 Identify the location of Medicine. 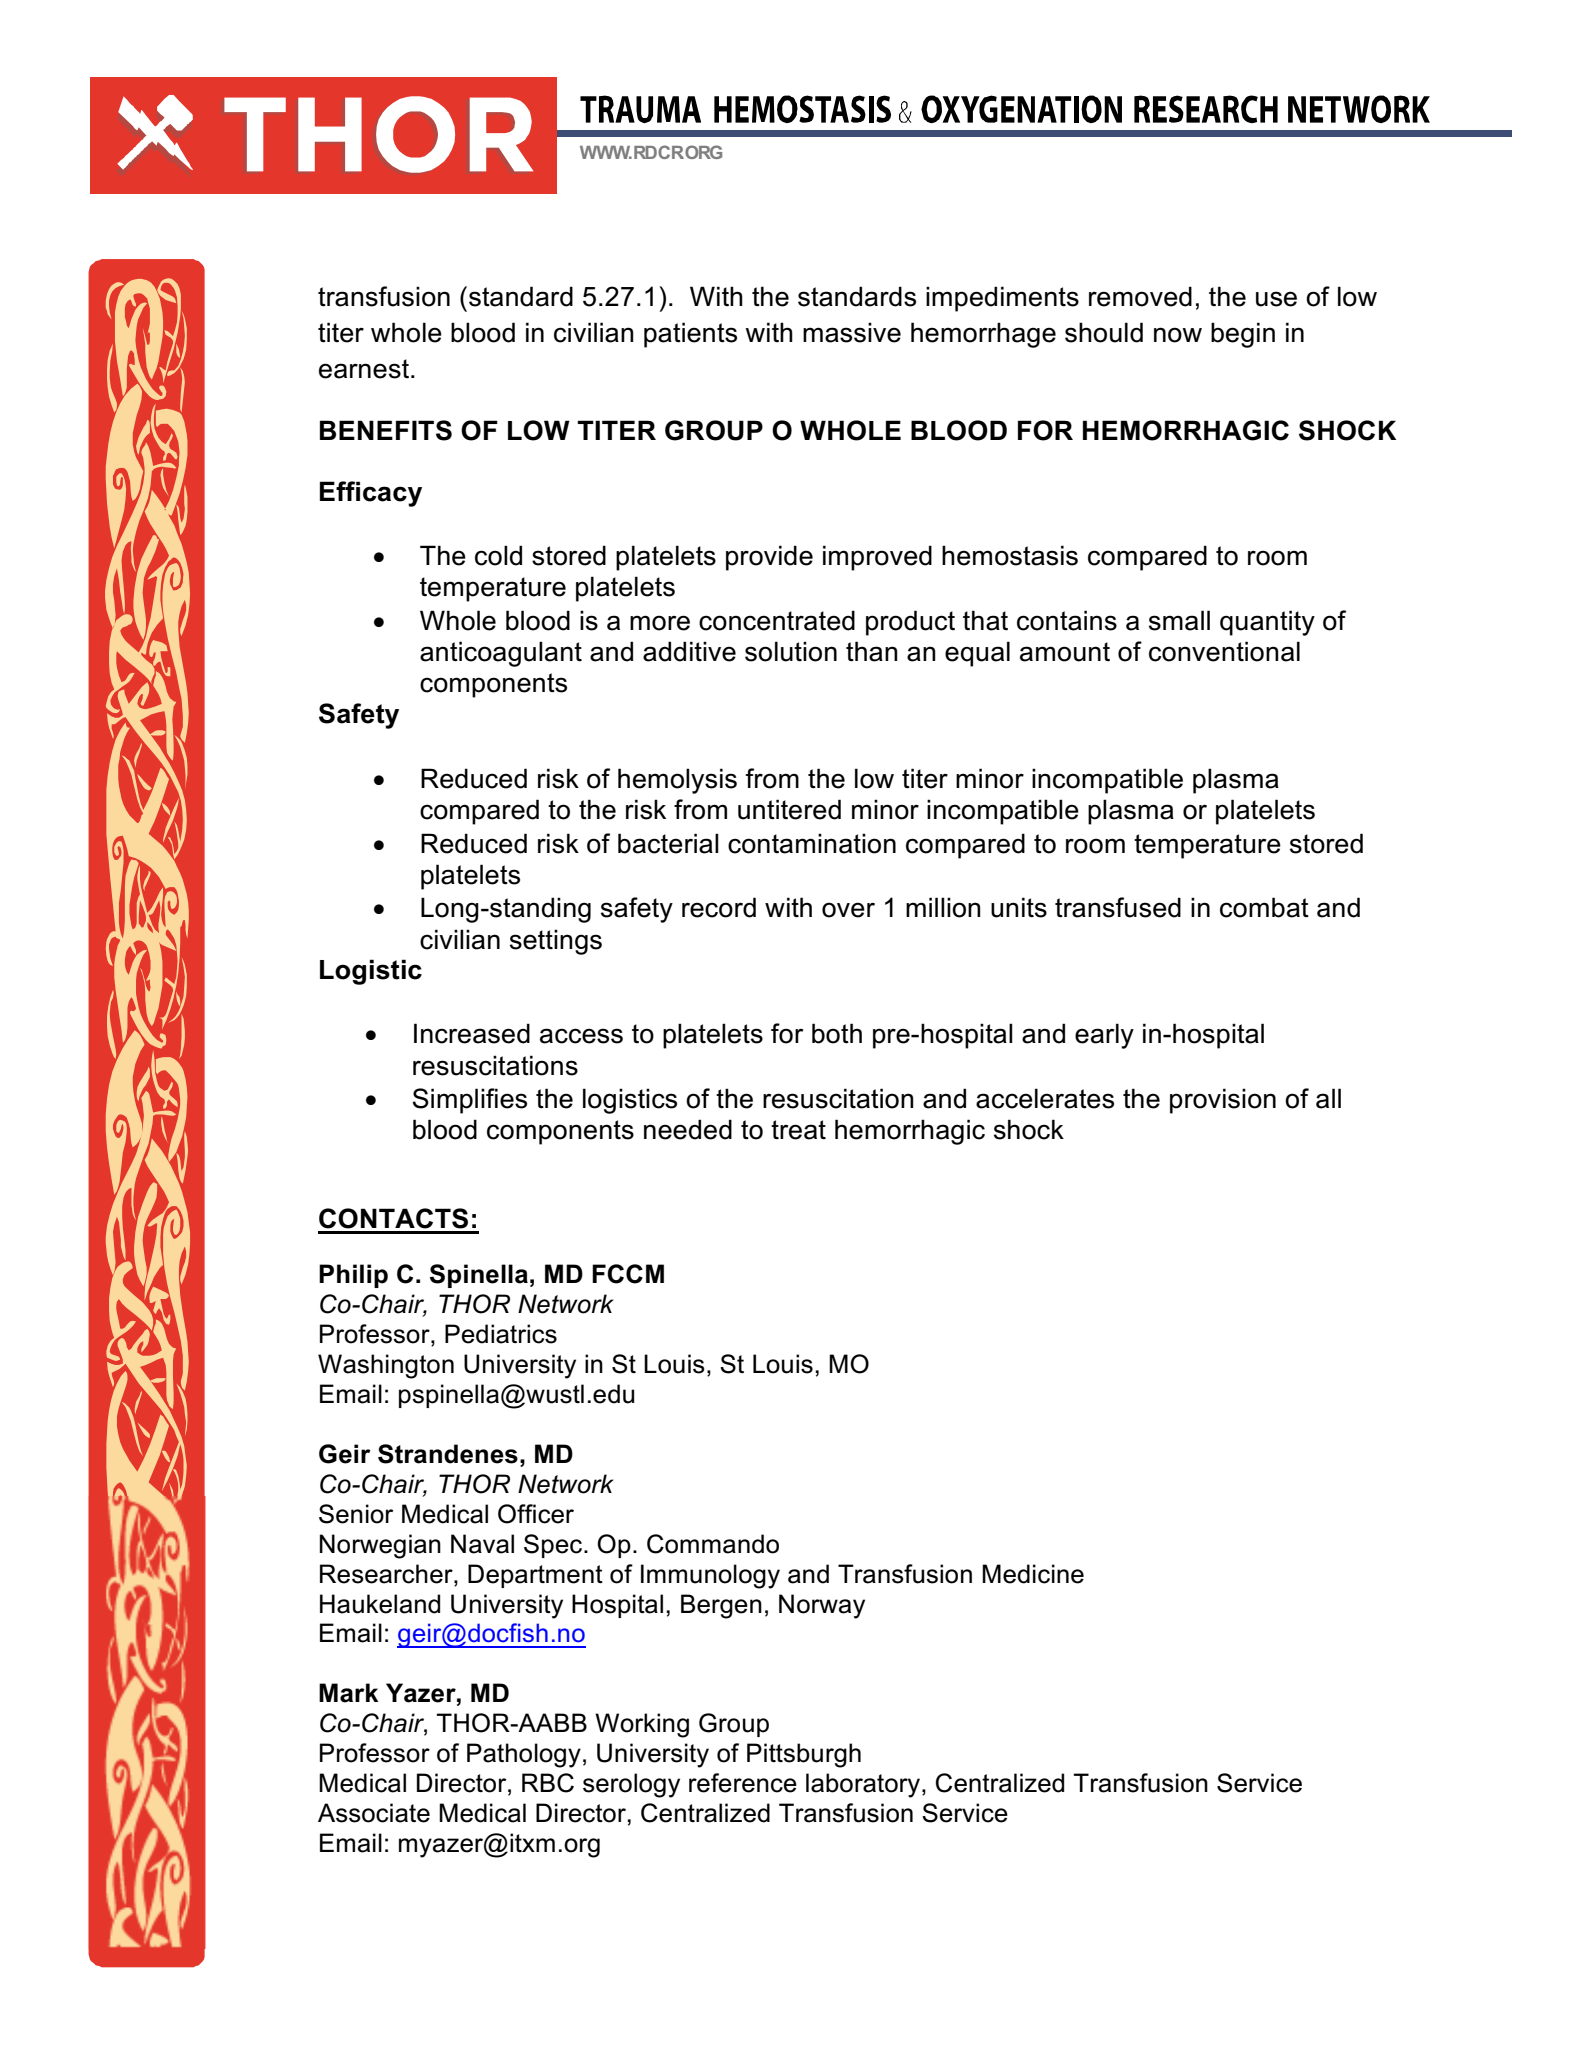
(1033, 1574).
